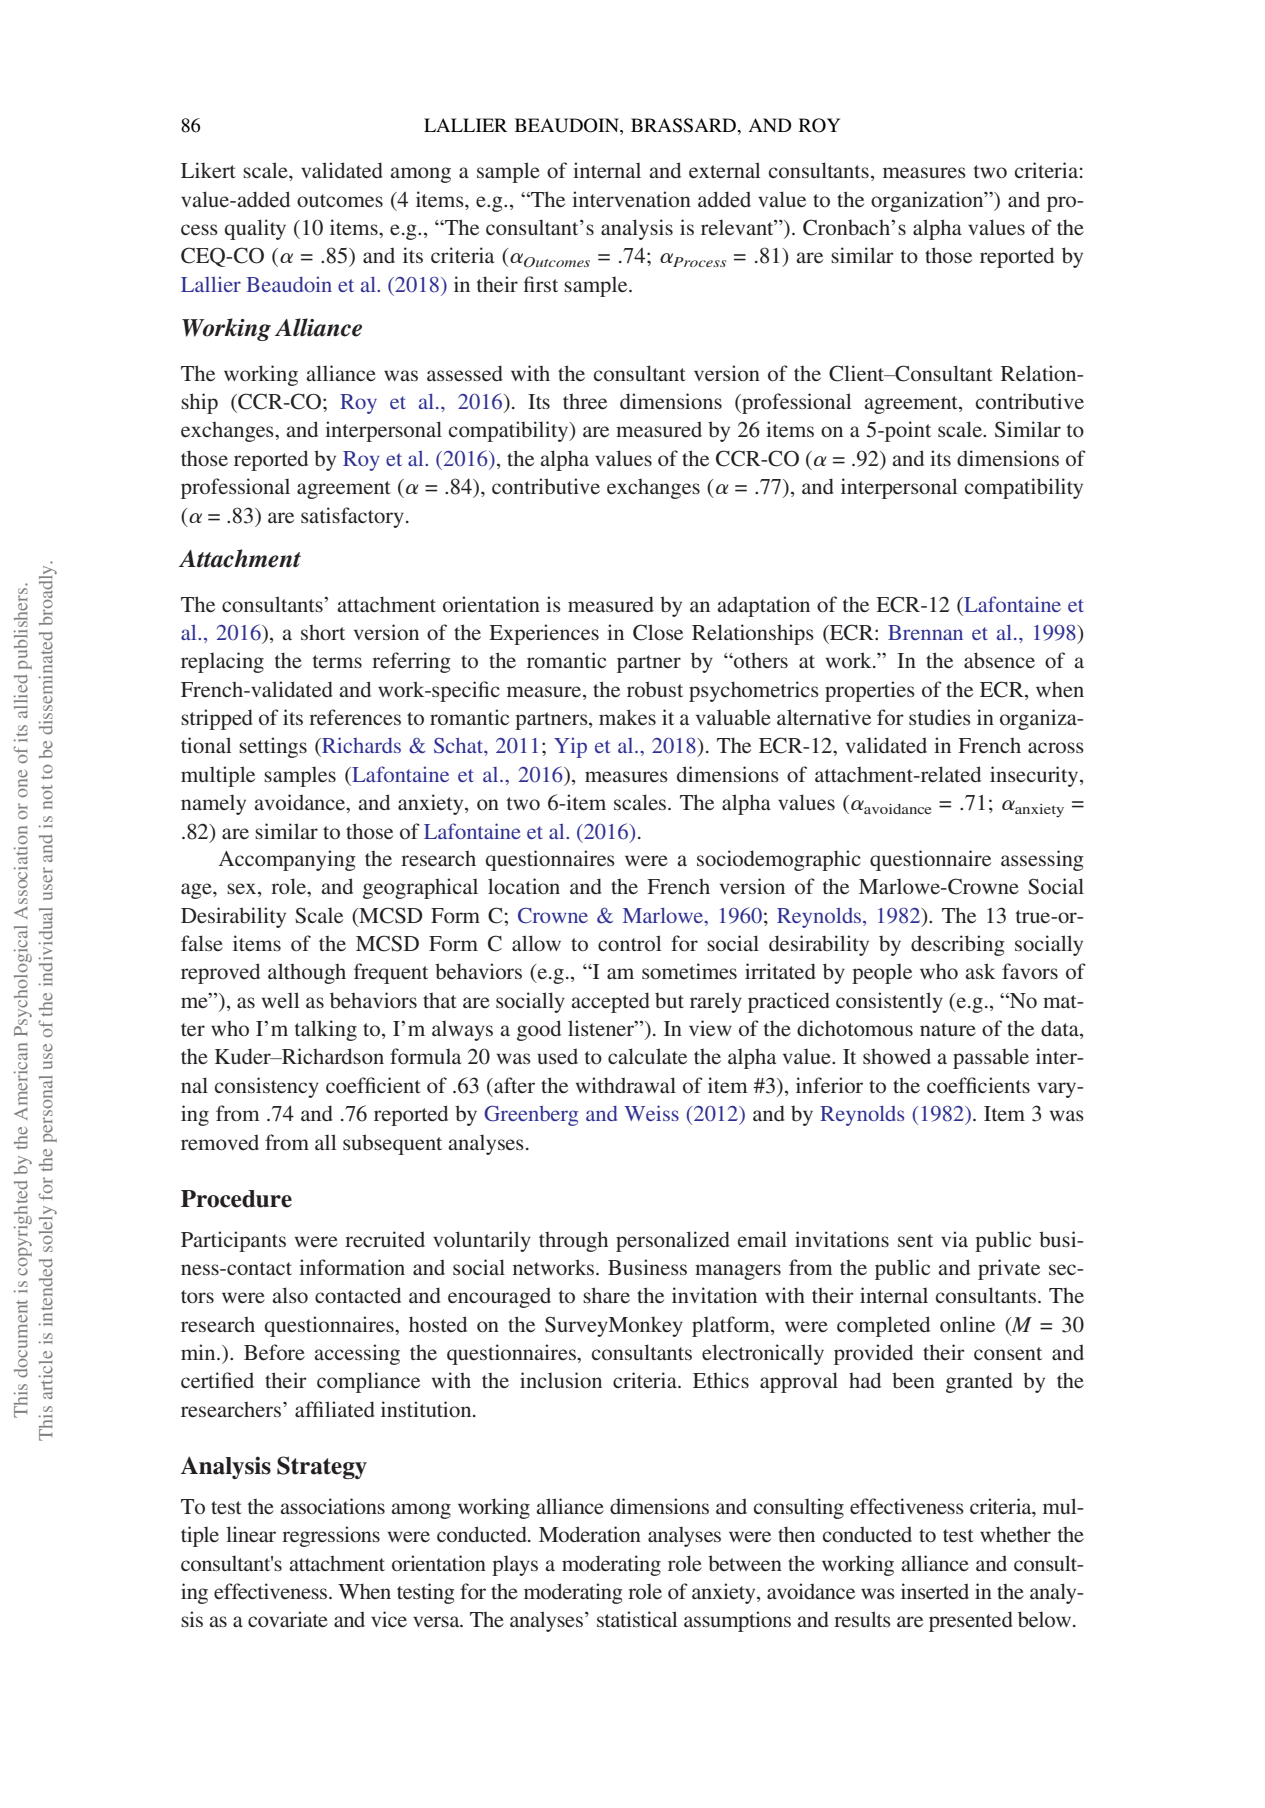  I want to click on through, so click(573, 1241).
